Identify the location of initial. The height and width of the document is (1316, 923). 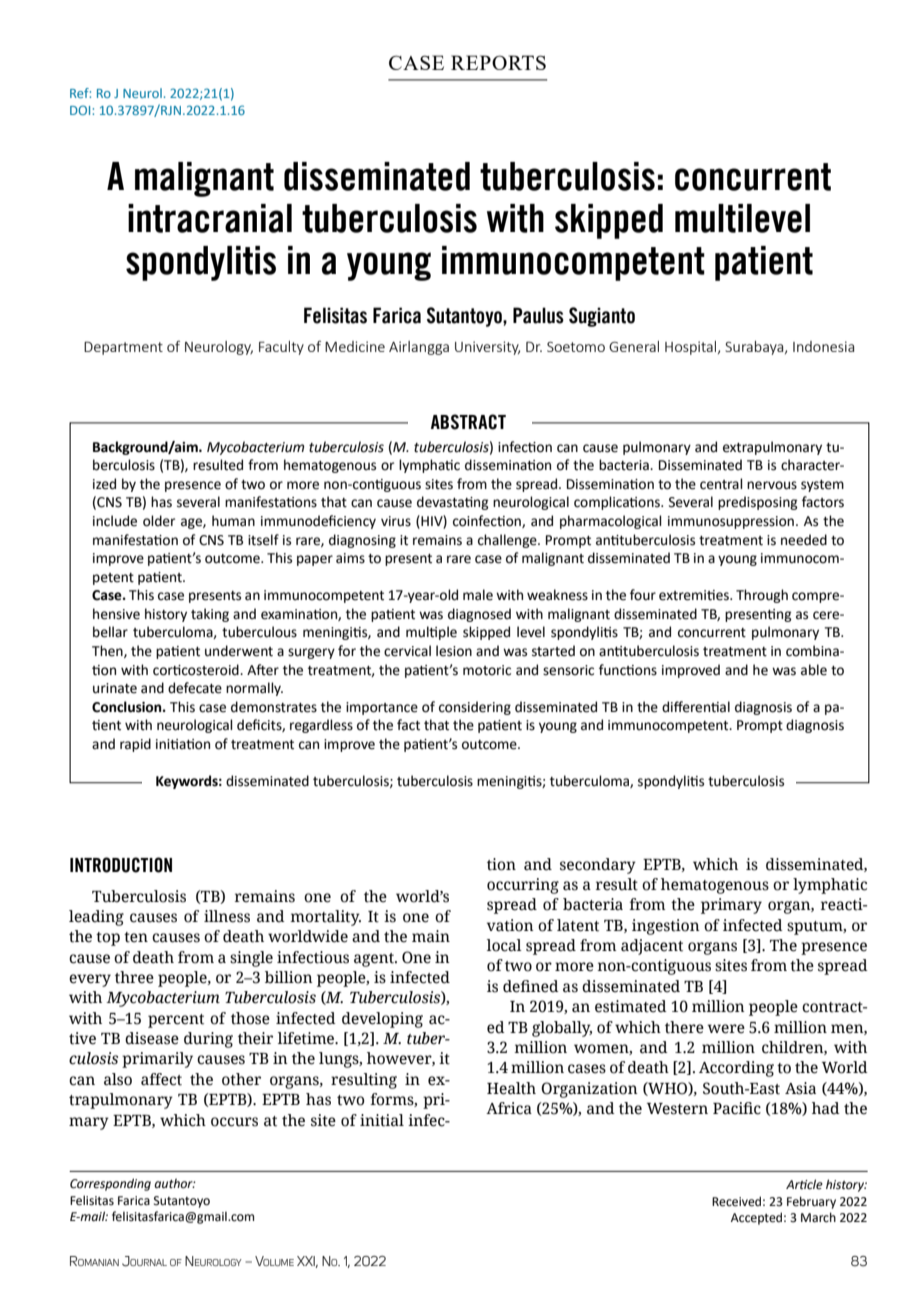
(382, 1120).
